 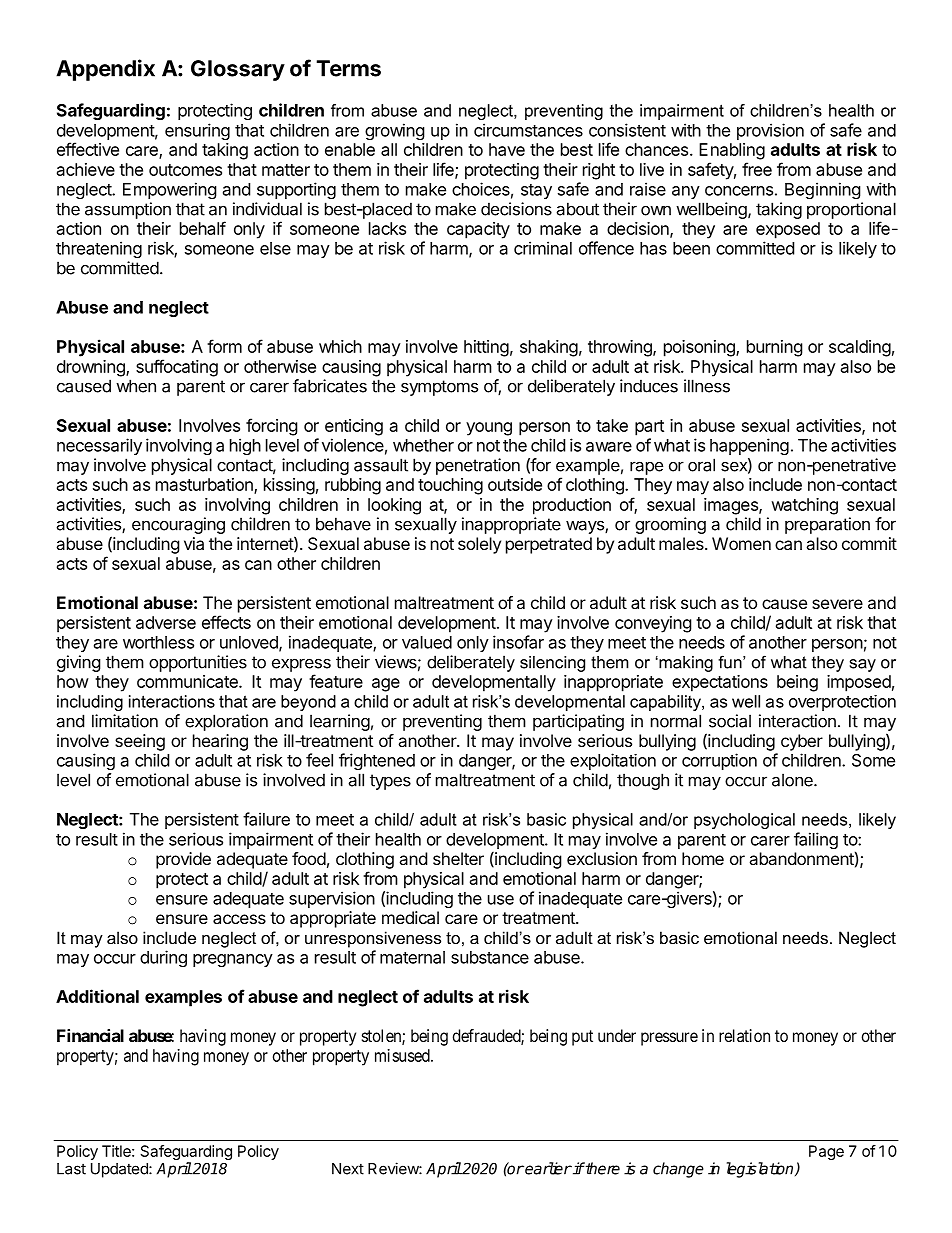 What do you see at coordinates (197, 131) in the screenshot?
I see `ensuring` at bounding box center [197, 131].
